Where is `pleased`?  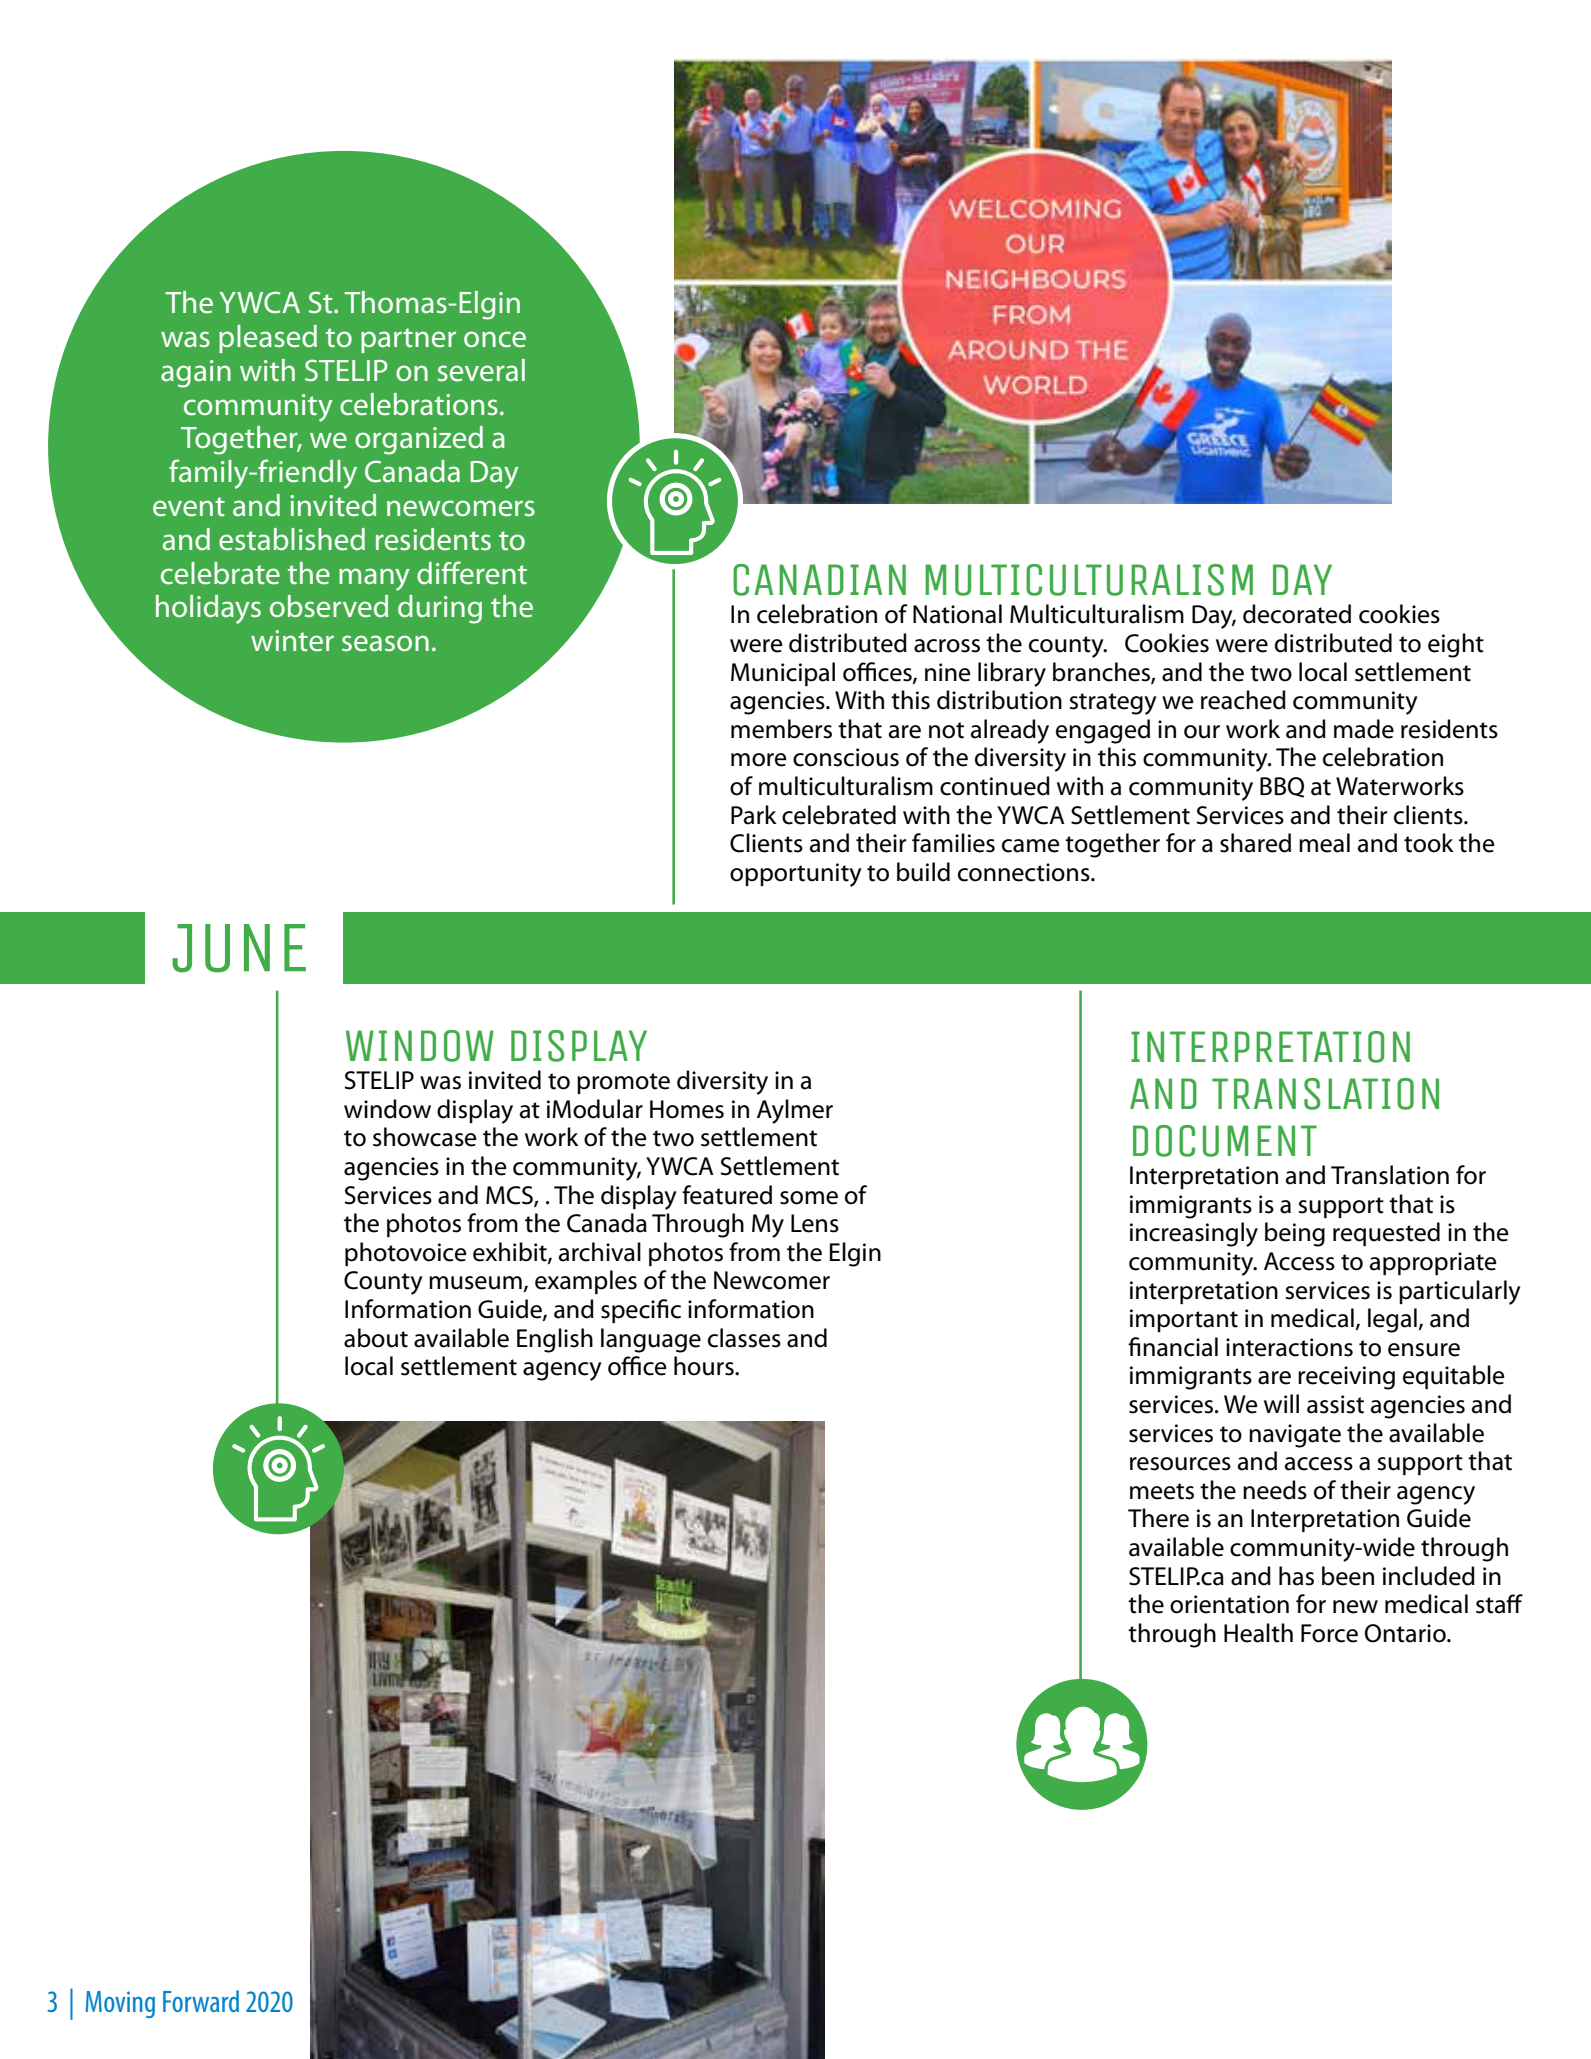
pleased is located at coordinates (268, 339).
